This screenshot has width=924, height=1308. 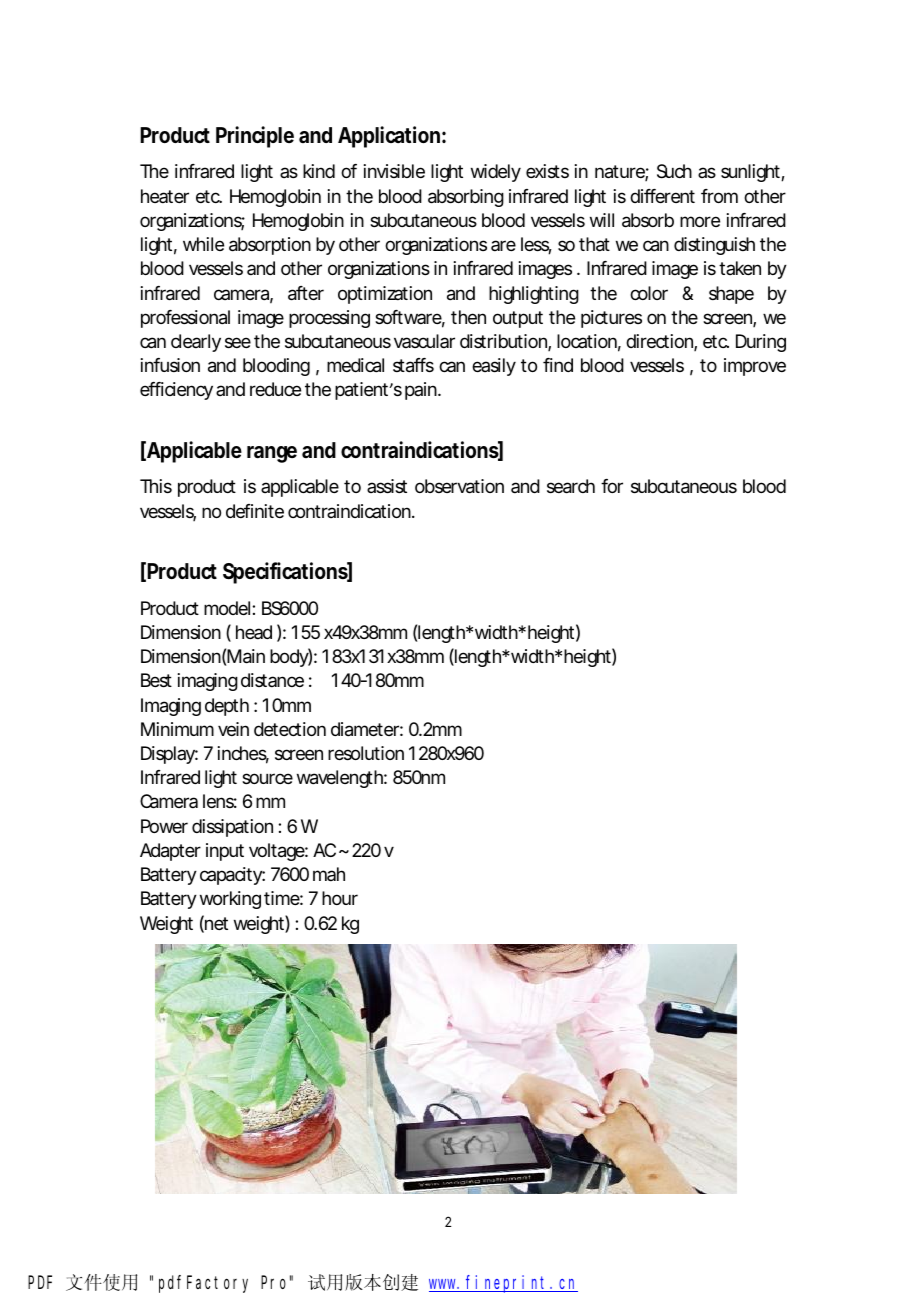 I want to click on Principle, so click(x=255, y=137).
